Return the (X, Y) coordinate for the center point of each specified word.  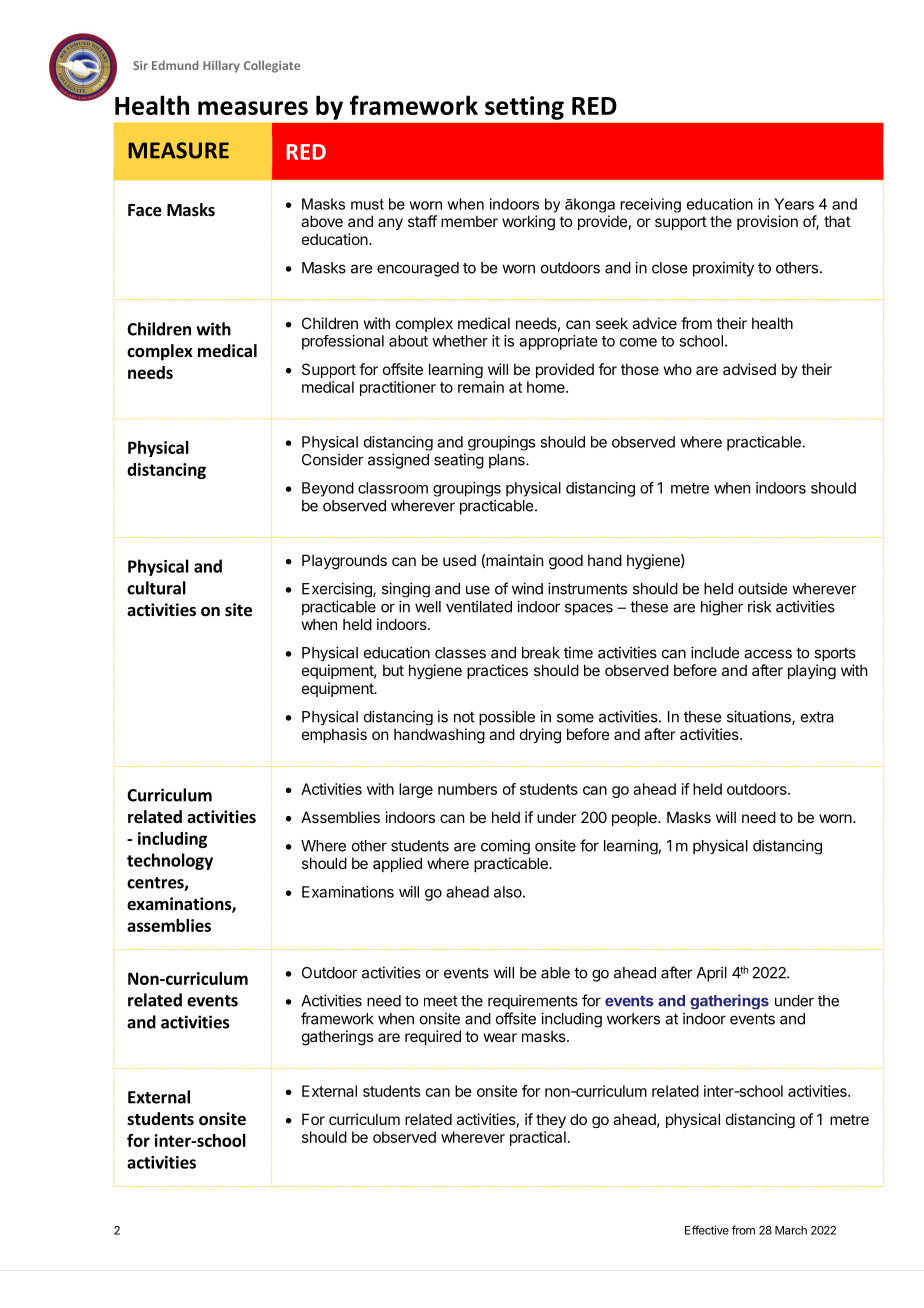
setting (524, 108)
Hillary (221, 66)
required (433, 1037)
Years (794, 204)
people (635, 818)
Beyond (328, 489)
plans (508, 461)
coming (505, 846)
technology (170, 861)
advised (749, 369)
